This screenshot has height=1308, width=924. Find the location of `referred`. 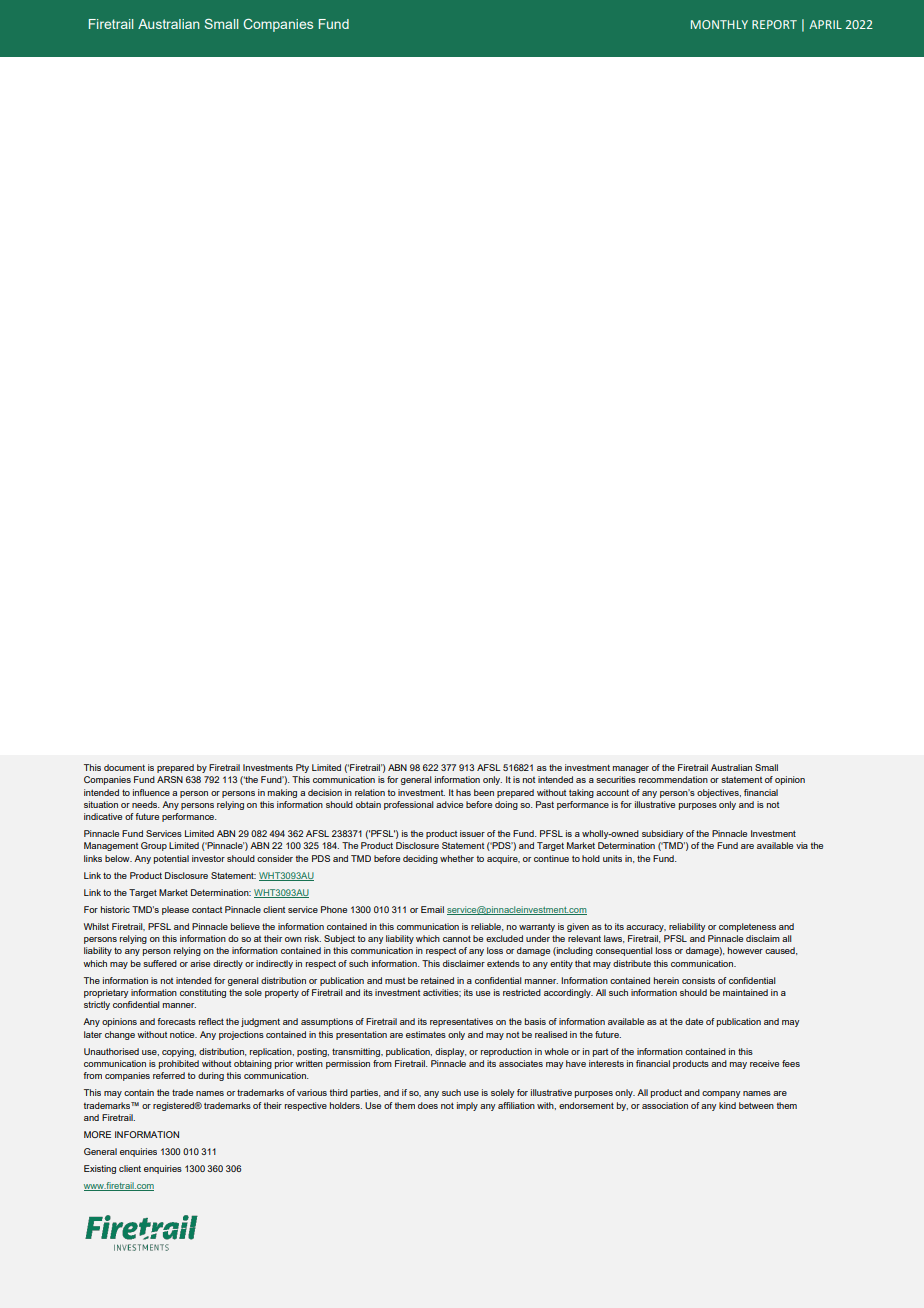

referred is located at coordinates (169, 1075).
